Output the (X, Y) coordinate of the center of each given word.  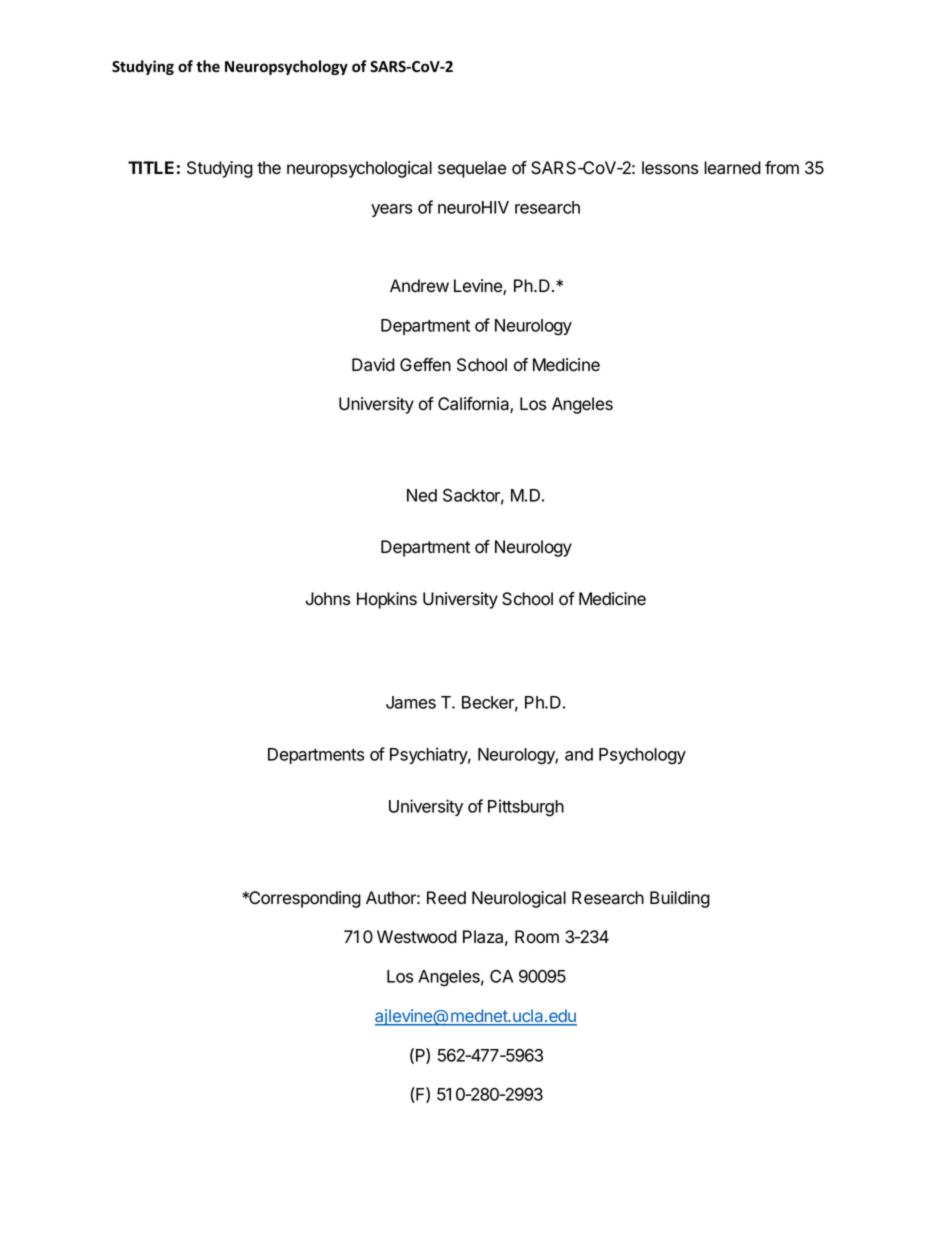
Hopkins (387, 600)
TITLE (151, 167)
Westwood (417, 937)
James (411, 702)
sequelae (472, 169)
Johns (328, 599)
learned (732, 168)
